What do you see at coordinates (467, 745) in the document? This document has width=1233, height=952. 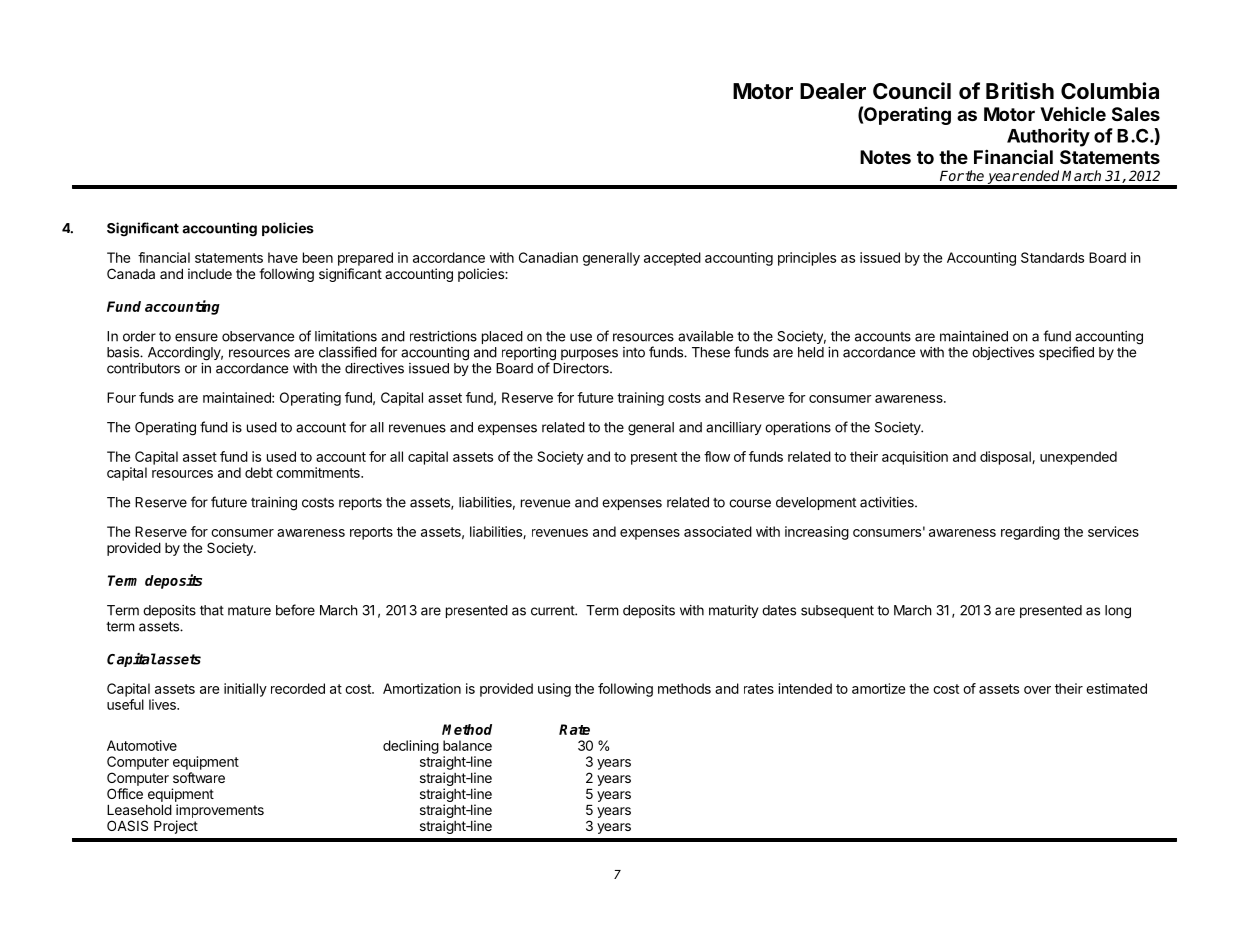 I see `balance` at bounding box center [467, 745].
